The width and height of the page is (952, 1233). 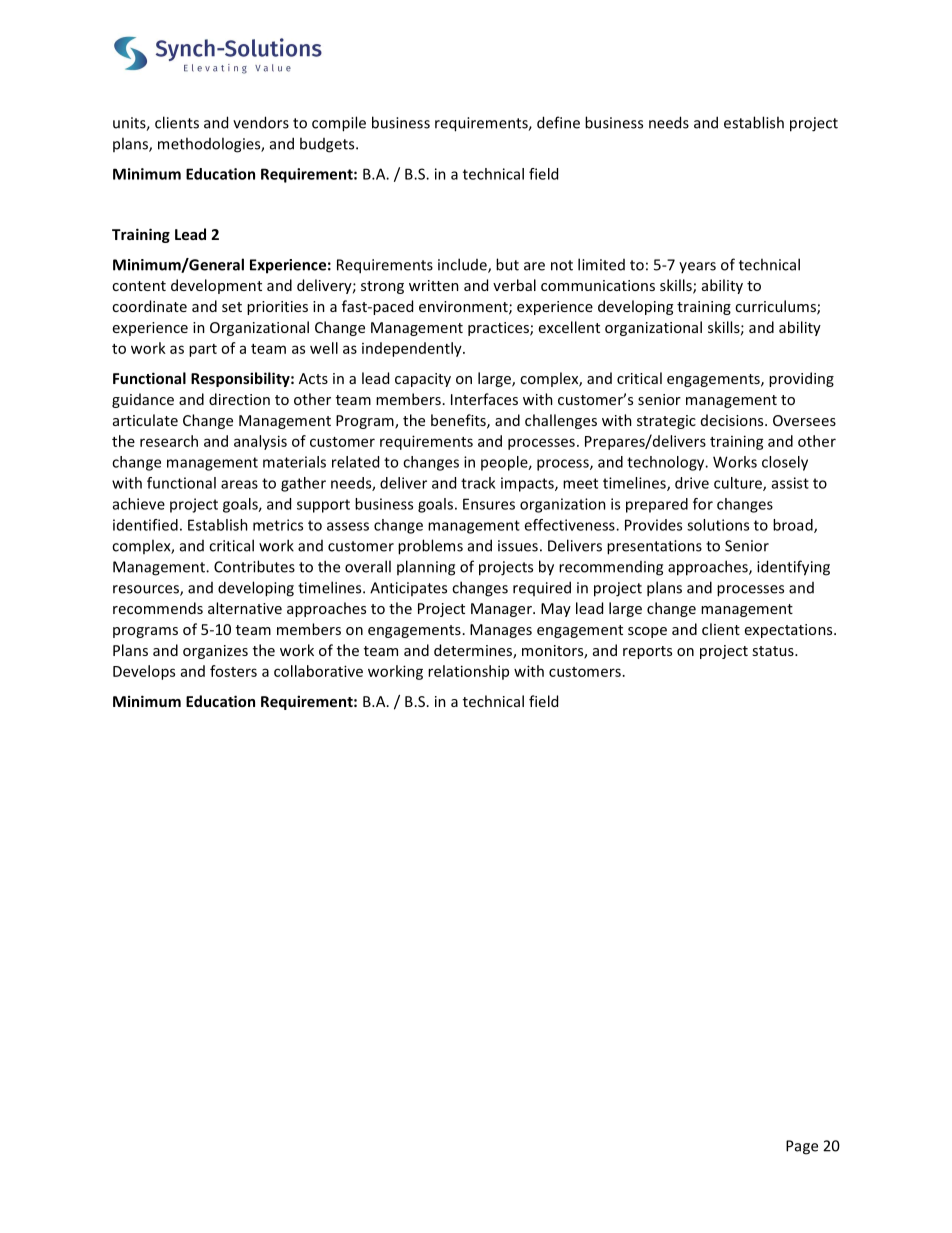 What do you see at coordinates (697, 267) in the page?
I see `years` at bounding box center [697, 267].
